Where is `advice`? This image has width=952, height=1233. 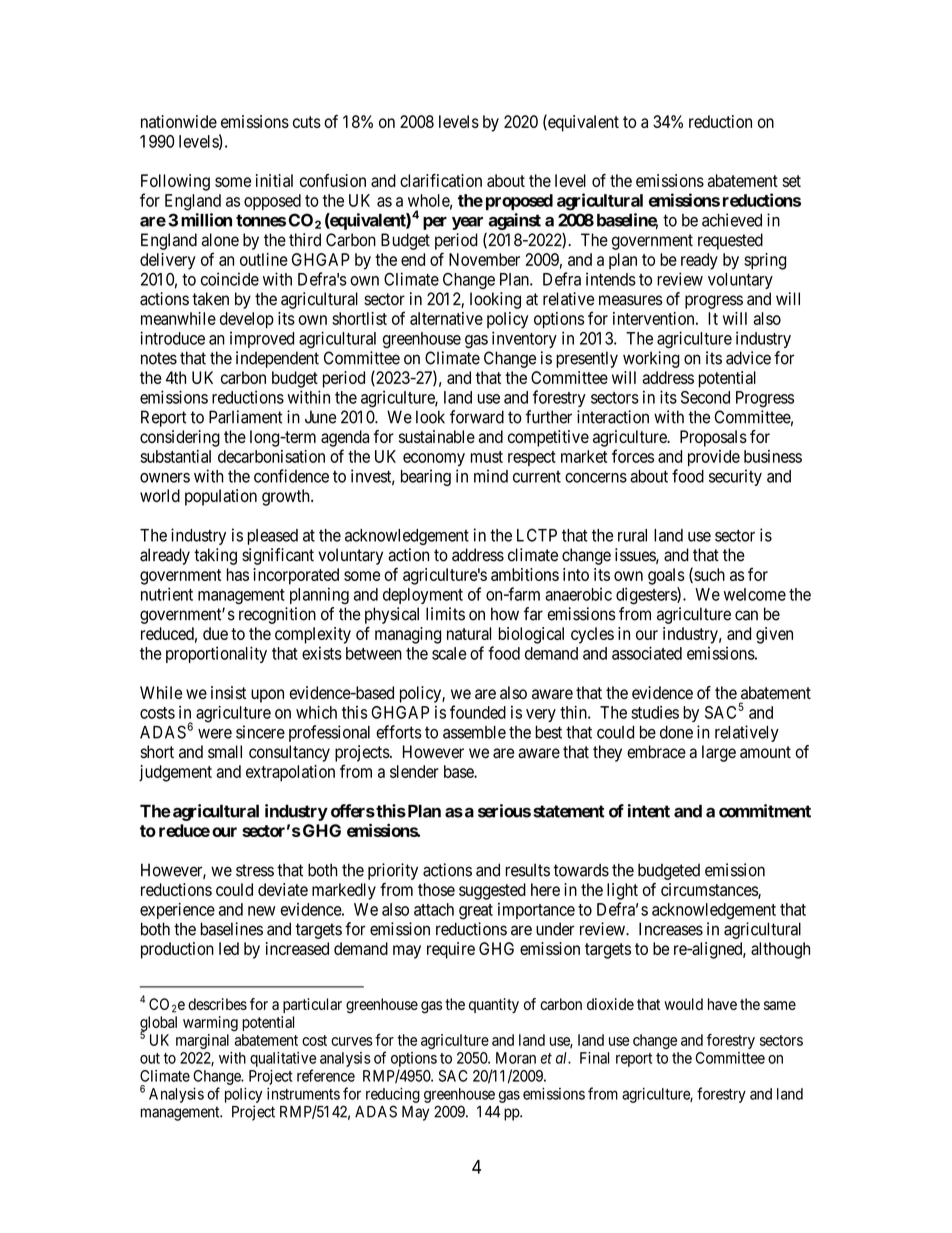
advice is located at coordinates (748, 358).
